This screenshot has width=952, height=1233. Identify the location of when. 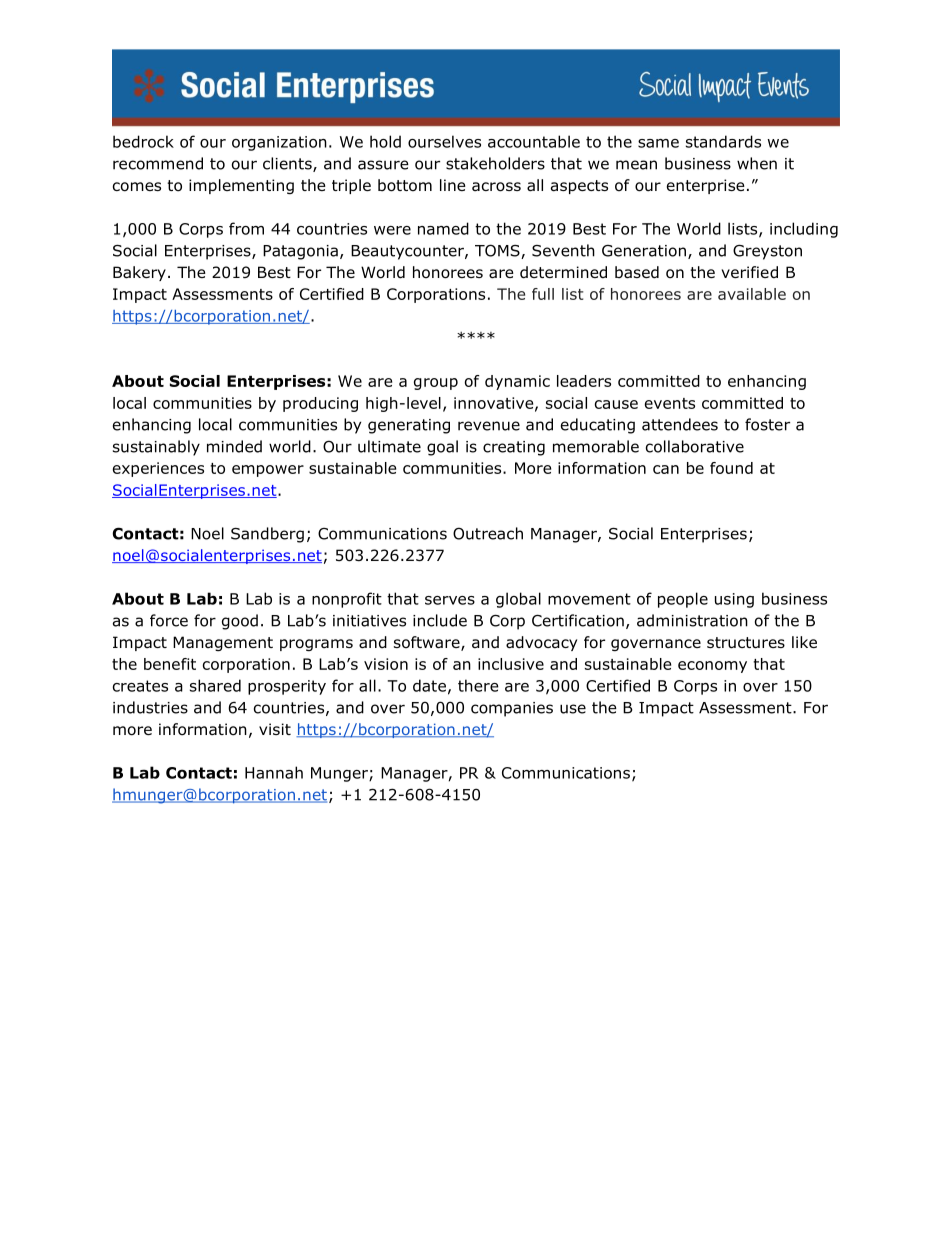
(757, 163).
